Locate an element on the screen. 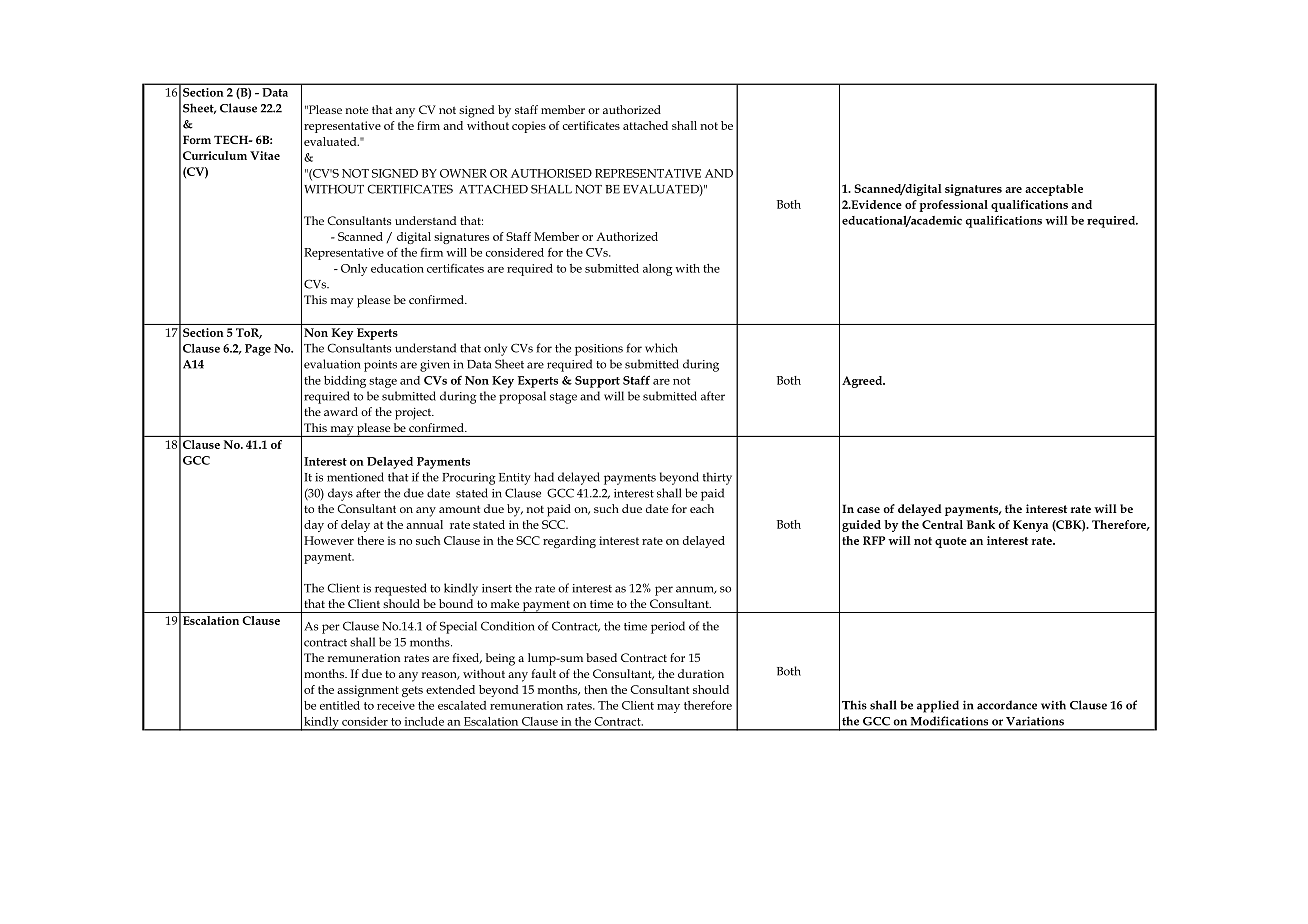  copies is located at coordinates (529, 127).
